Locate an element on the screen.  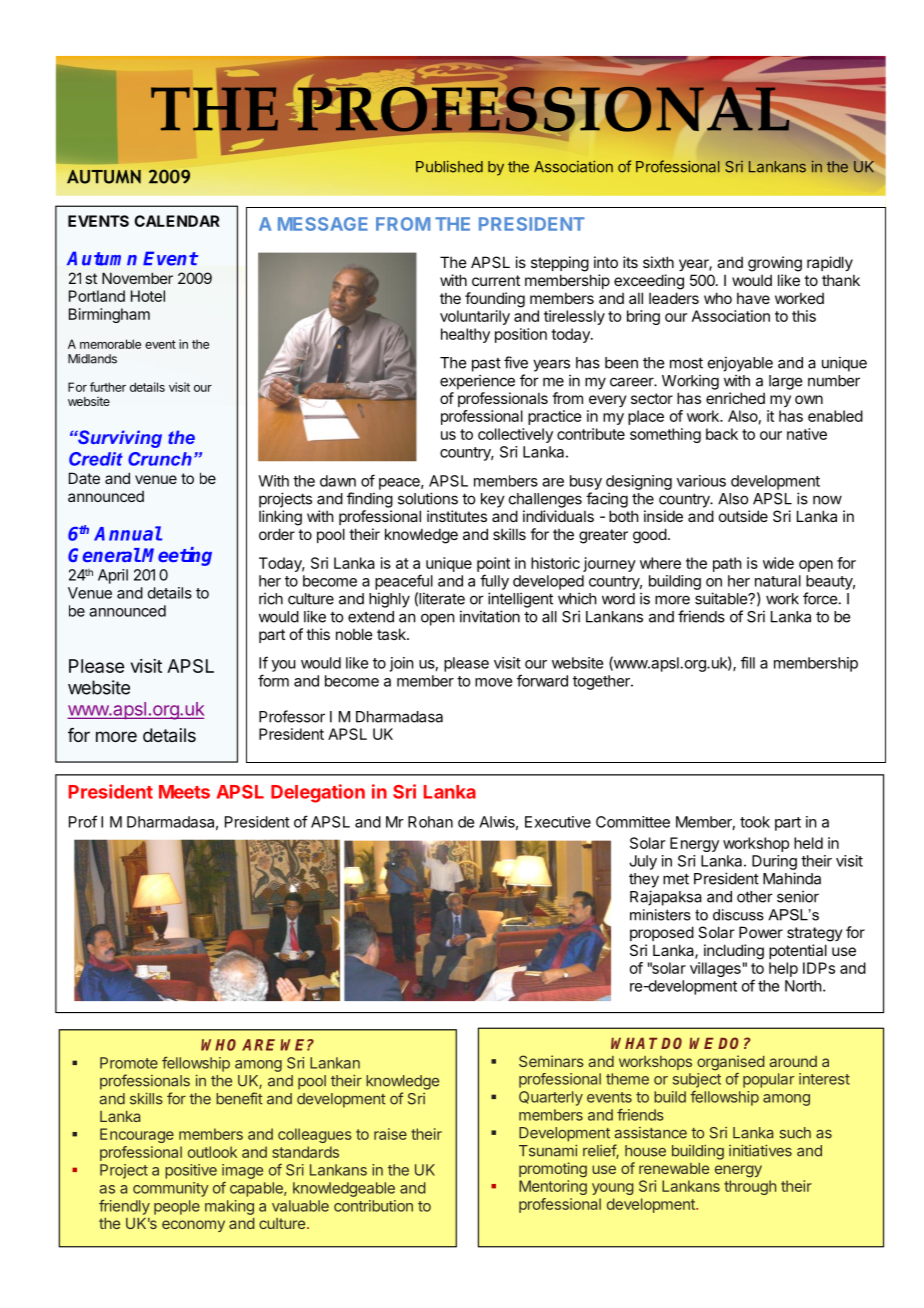
collectively is located at coordinates (515, 435).
